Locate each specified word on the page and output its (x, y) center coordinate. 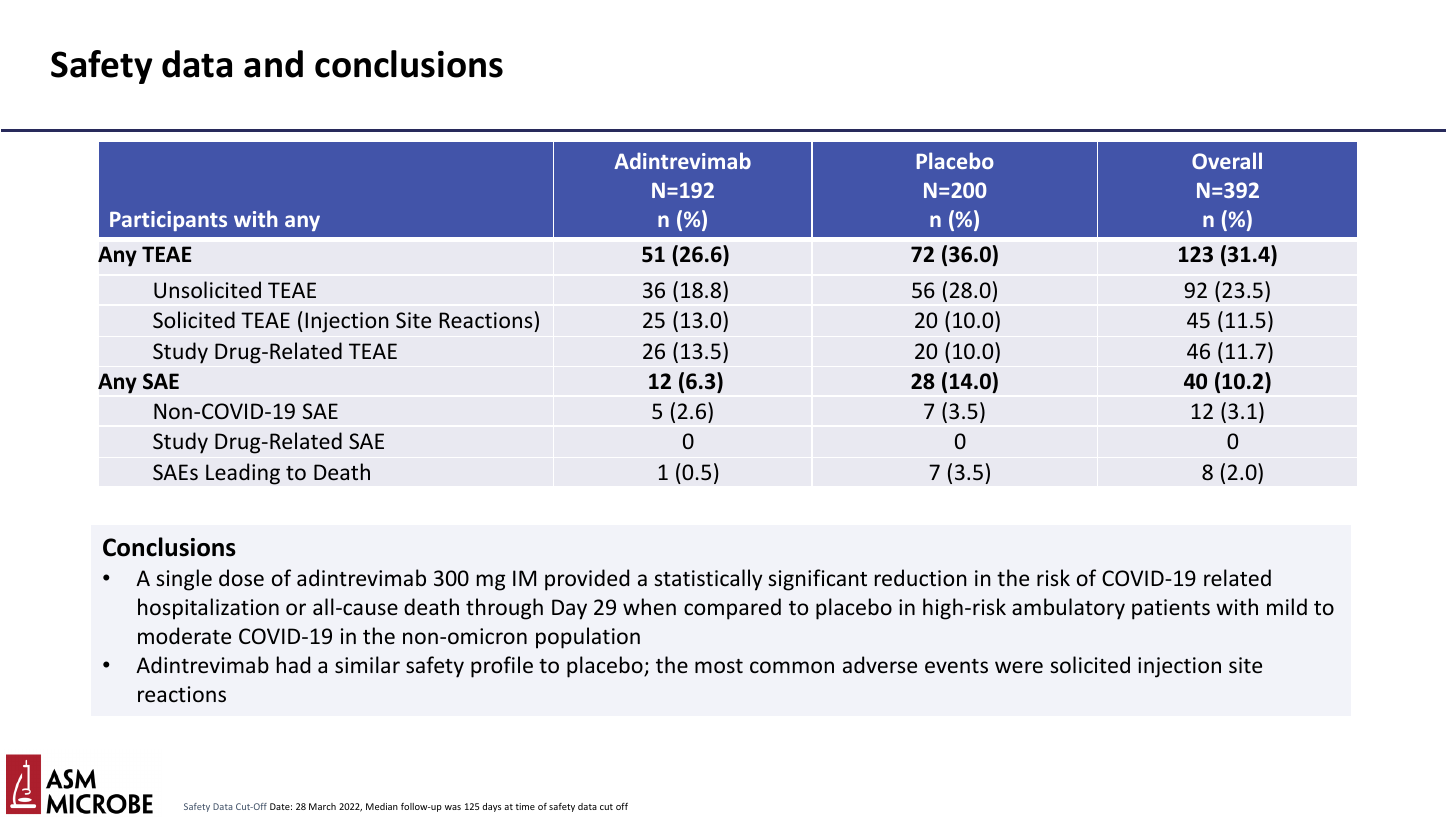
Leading (243, 474)
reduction (921, 578)
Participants (168, 221)
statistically (708, 580)
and (273, 64)
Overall (1227, 160)
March (322, 806)
